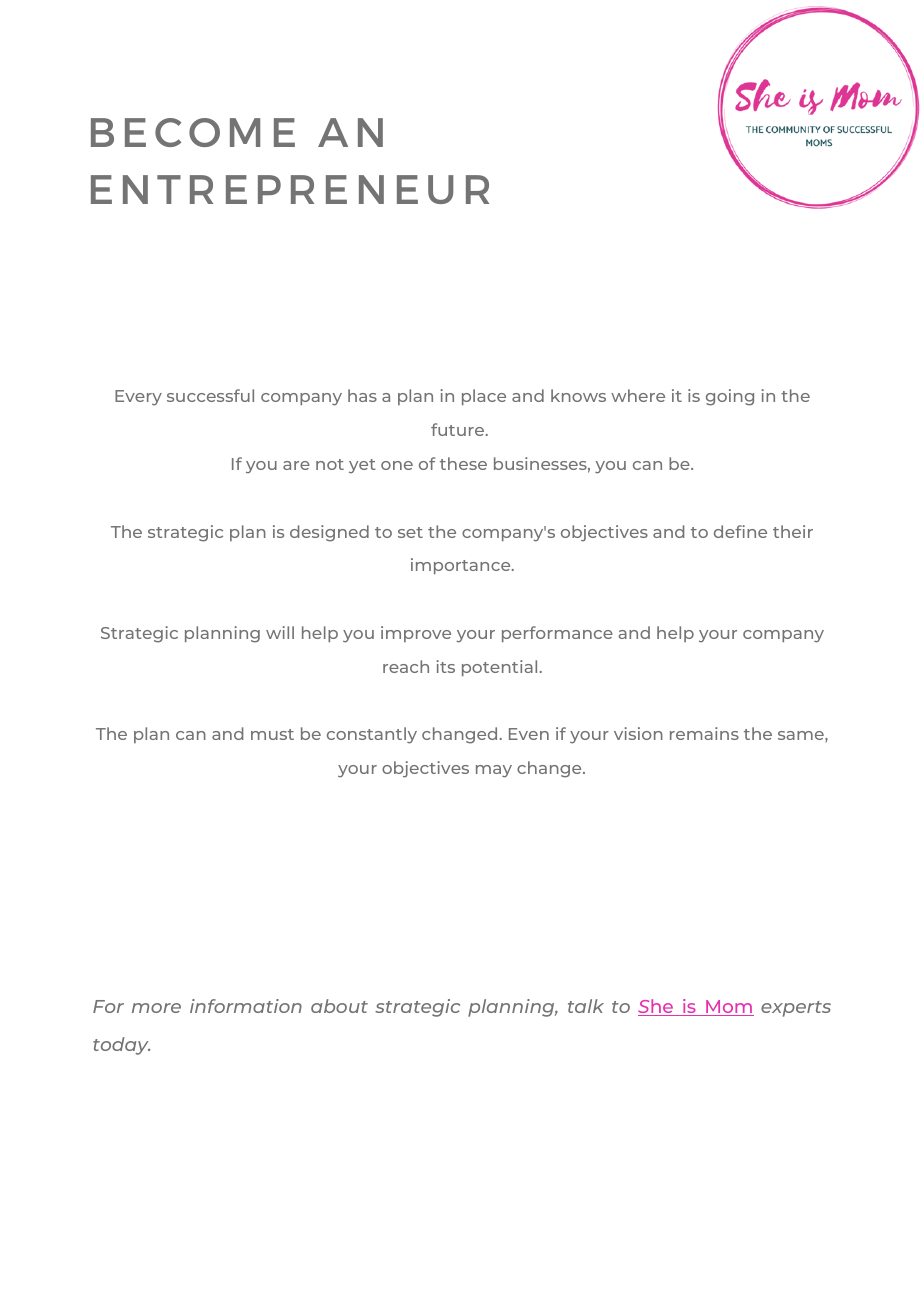 The image size is (924, 1308). Describe the element at coordinates (272, 734) in the screenshot. I see `must` at that location.
